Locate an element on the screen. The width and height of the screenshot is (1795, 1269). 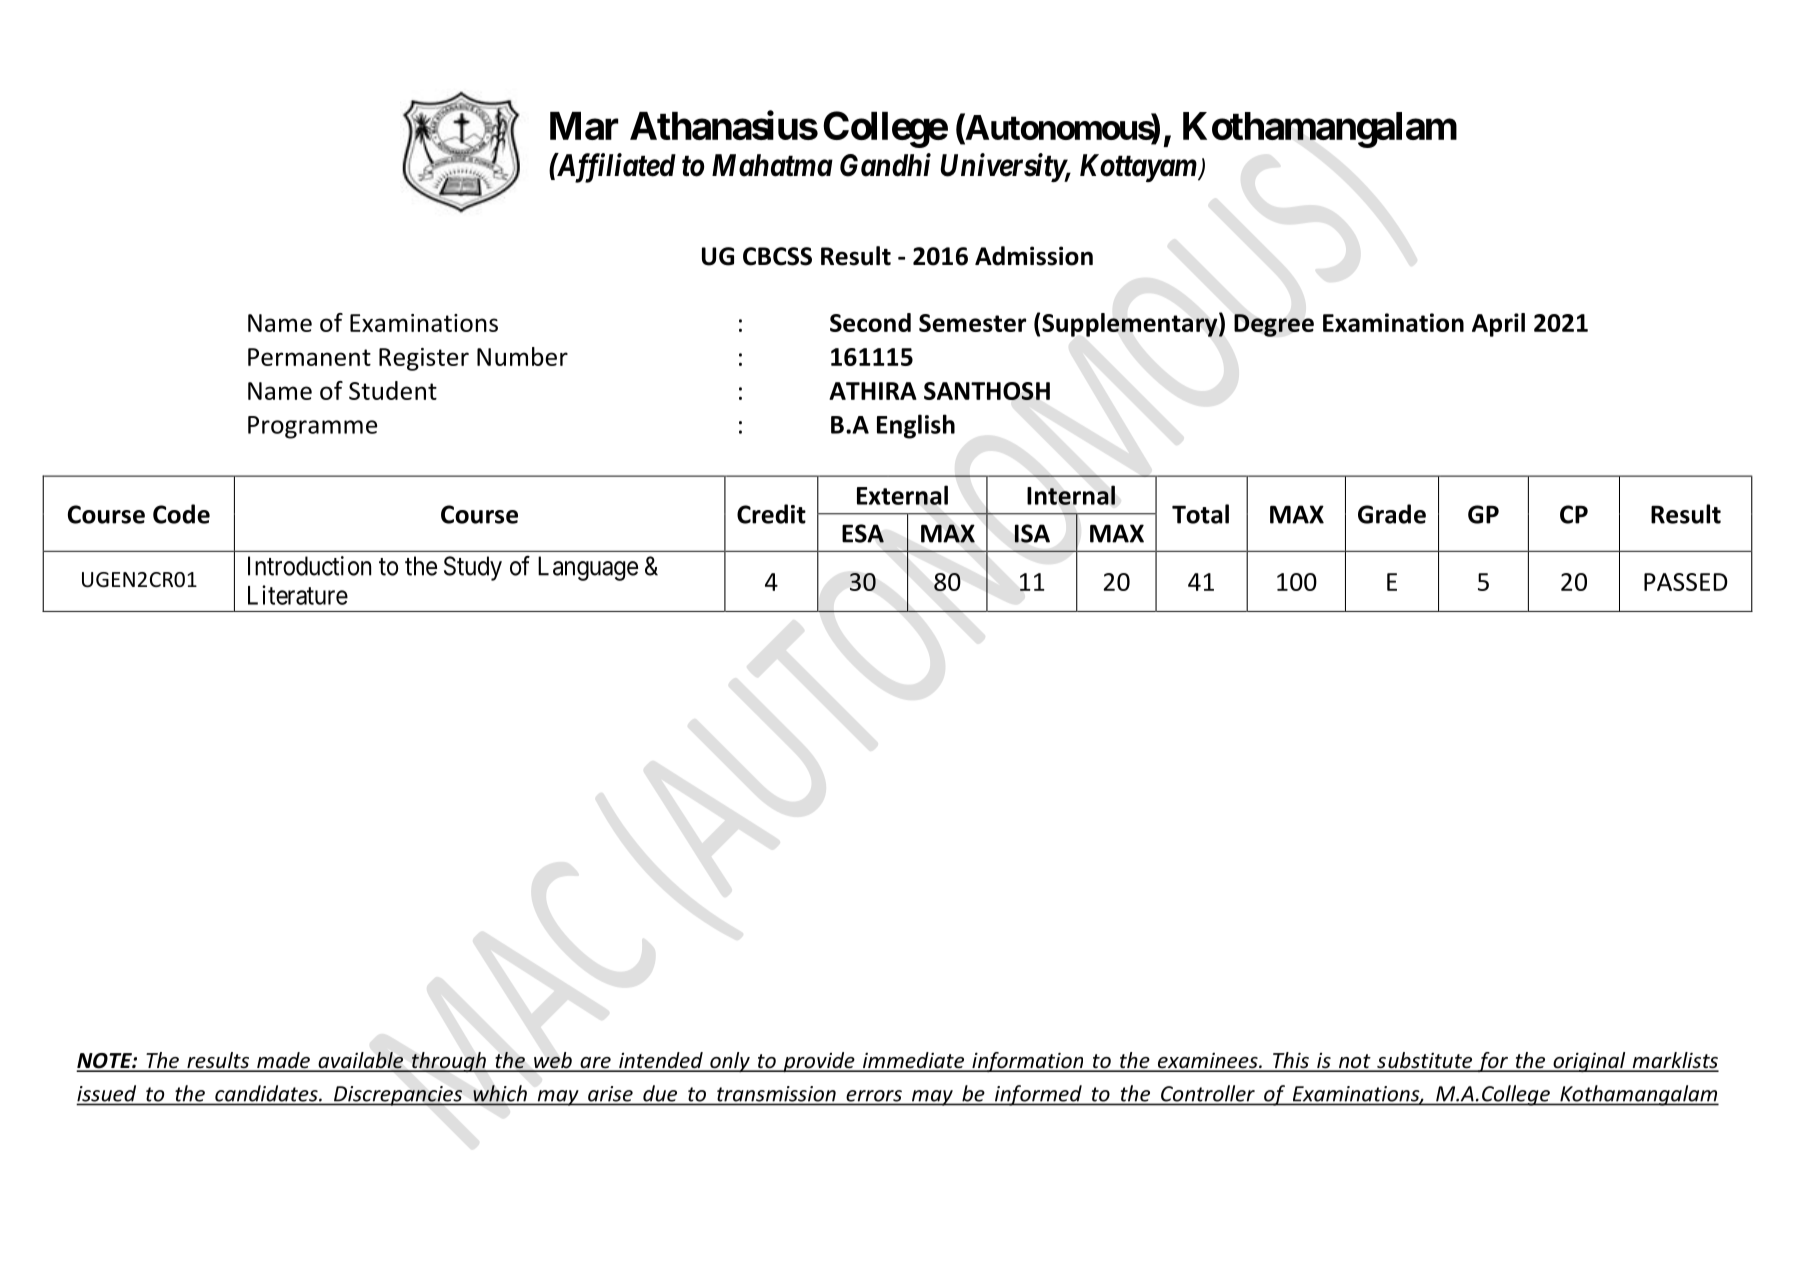
English is located at coordinates (916, 426).
